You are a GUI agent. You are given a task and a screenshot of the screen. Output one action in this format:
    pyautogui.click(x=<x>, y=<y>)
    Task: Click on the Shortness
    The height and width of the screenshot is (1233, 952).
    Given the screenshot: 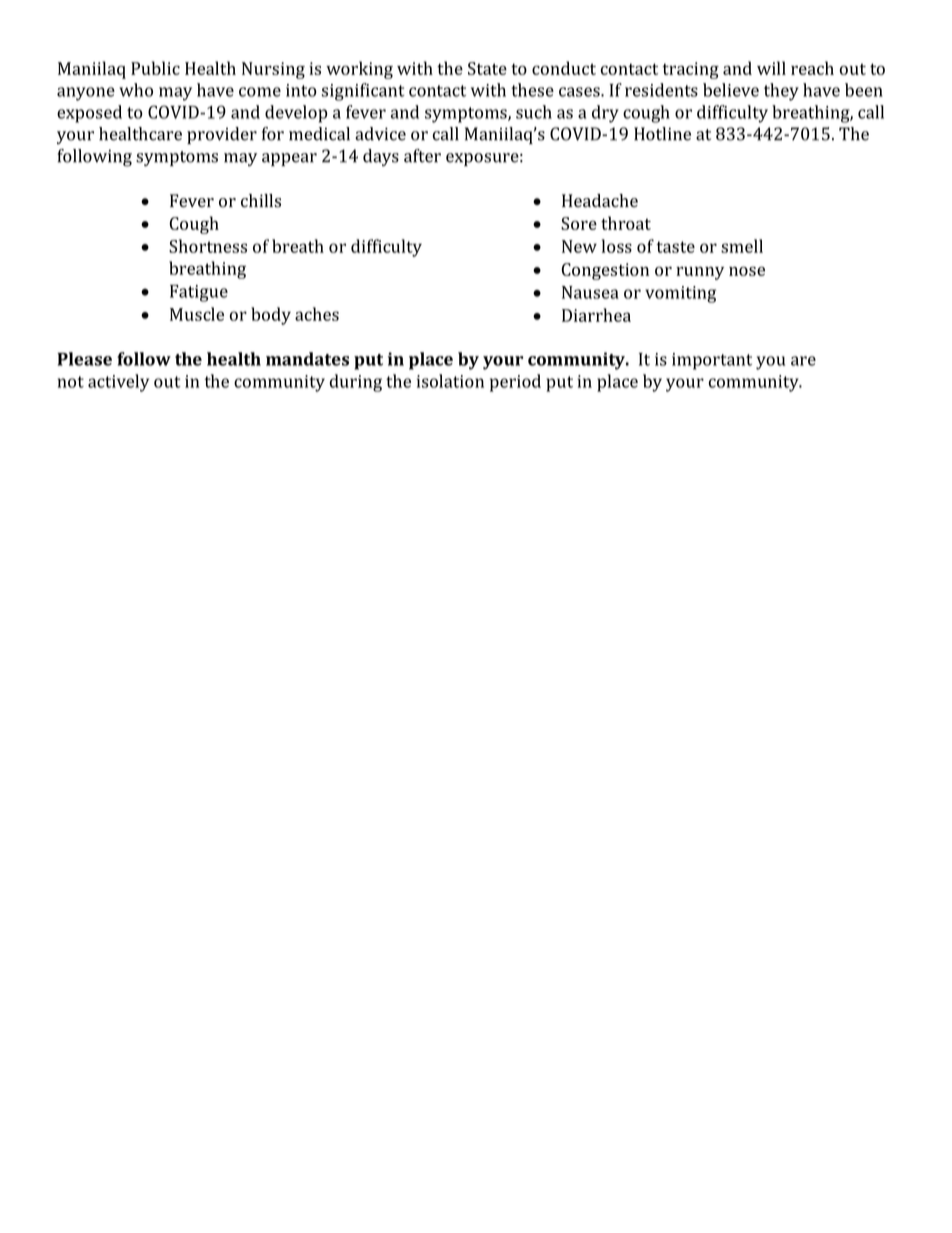 What is the action you would take?
    pyautogui.click(x=208, y=246)
